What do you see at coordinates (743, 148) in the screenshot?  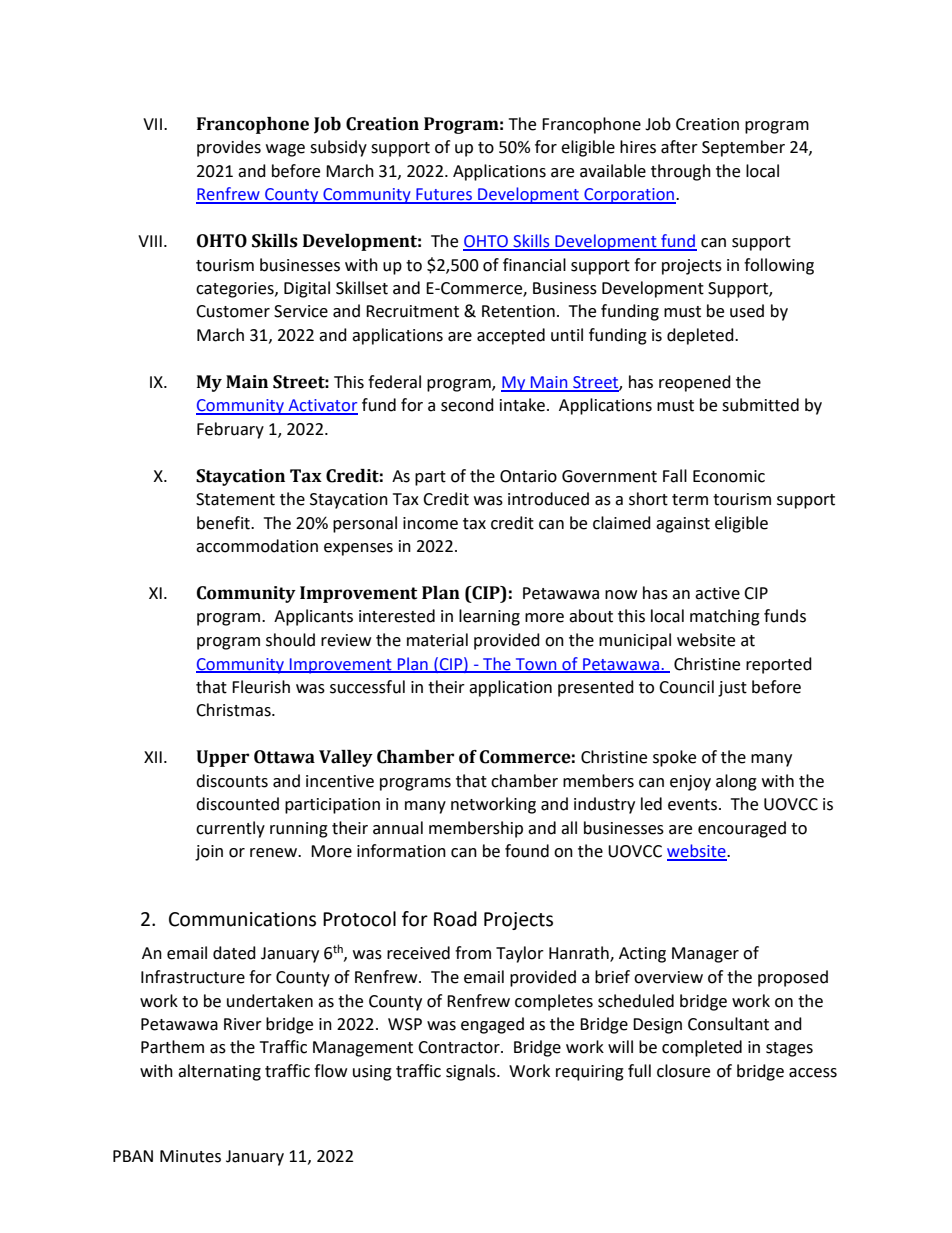 I see `September` at bounding box center [743, 148].
